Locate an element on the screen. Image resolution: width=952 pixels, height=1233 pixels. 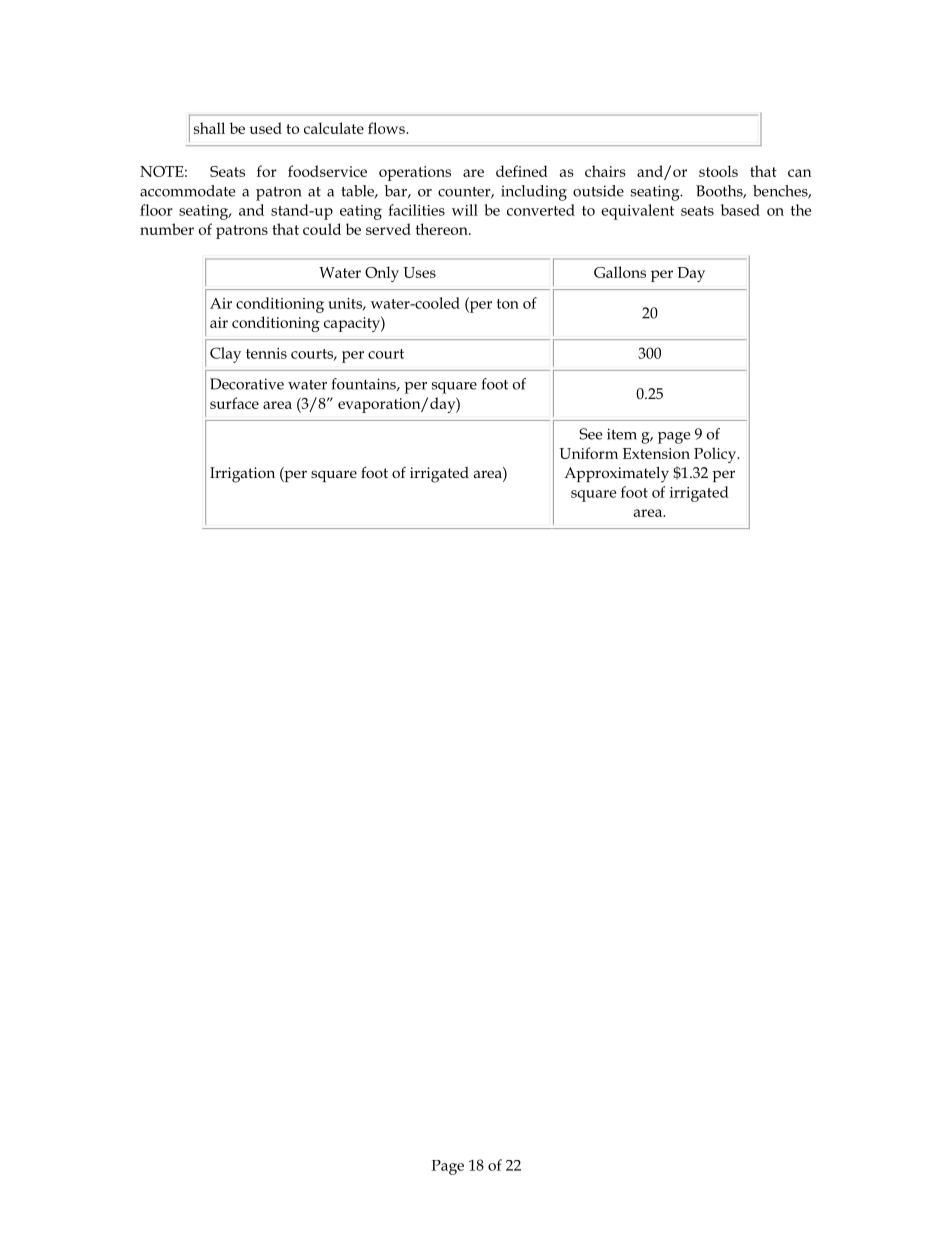
See is located at coordinates (590, 434).
